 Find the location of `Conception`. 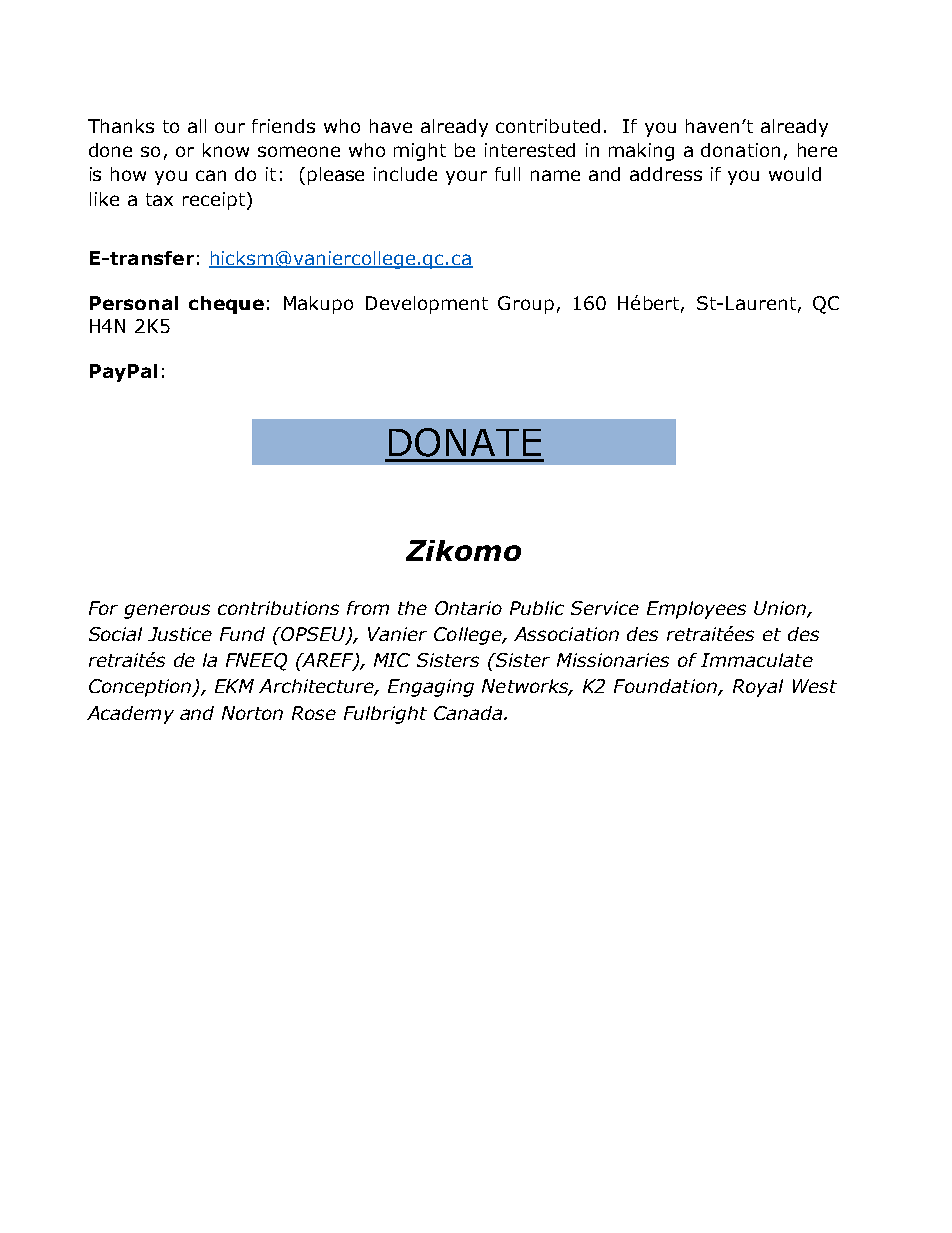

Conception is located at coordinates (141, 688).
